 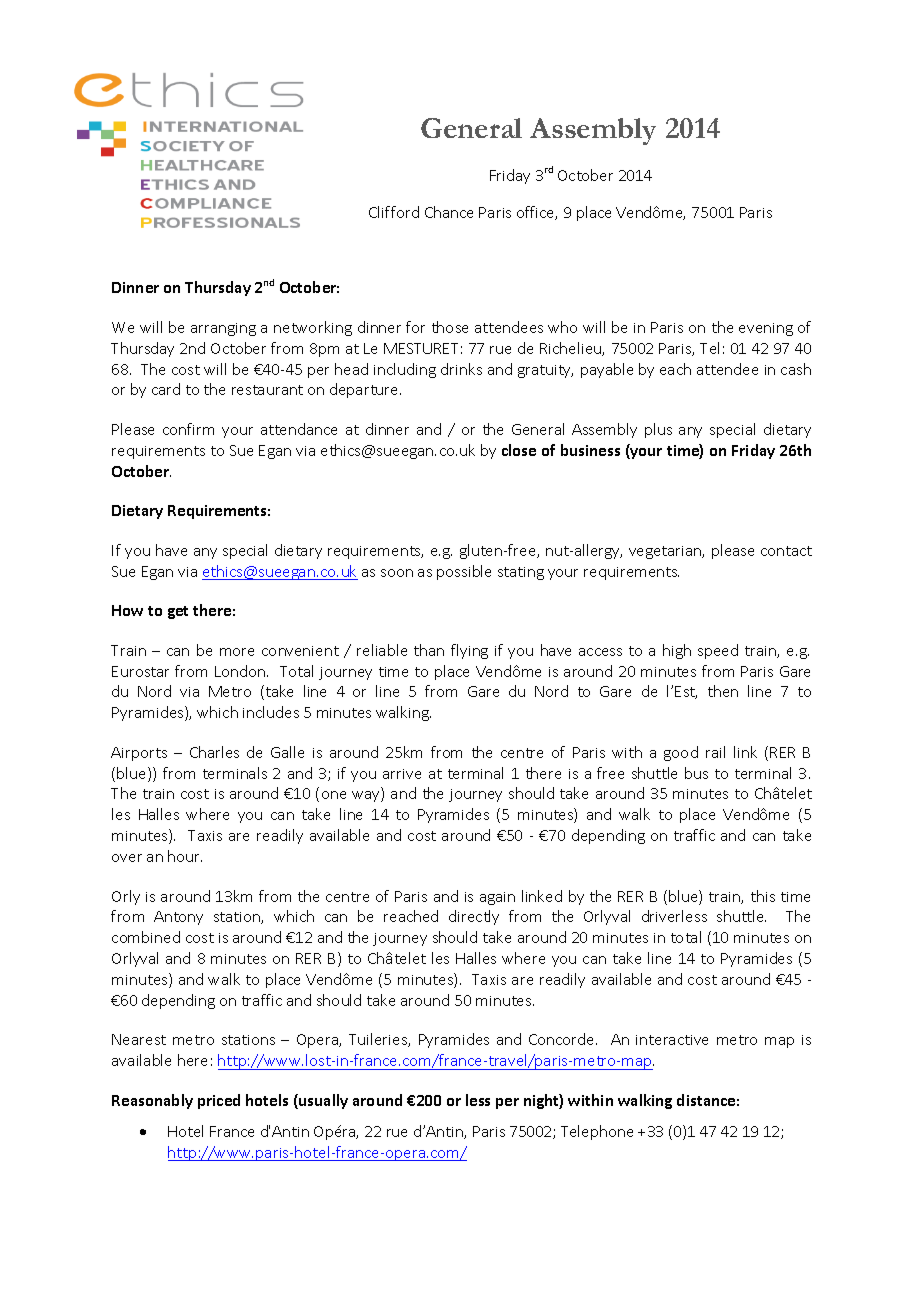 What do you see at coordinates (127, 610) in the screenshot?
I see `How` at bounding box center [127, 610].
